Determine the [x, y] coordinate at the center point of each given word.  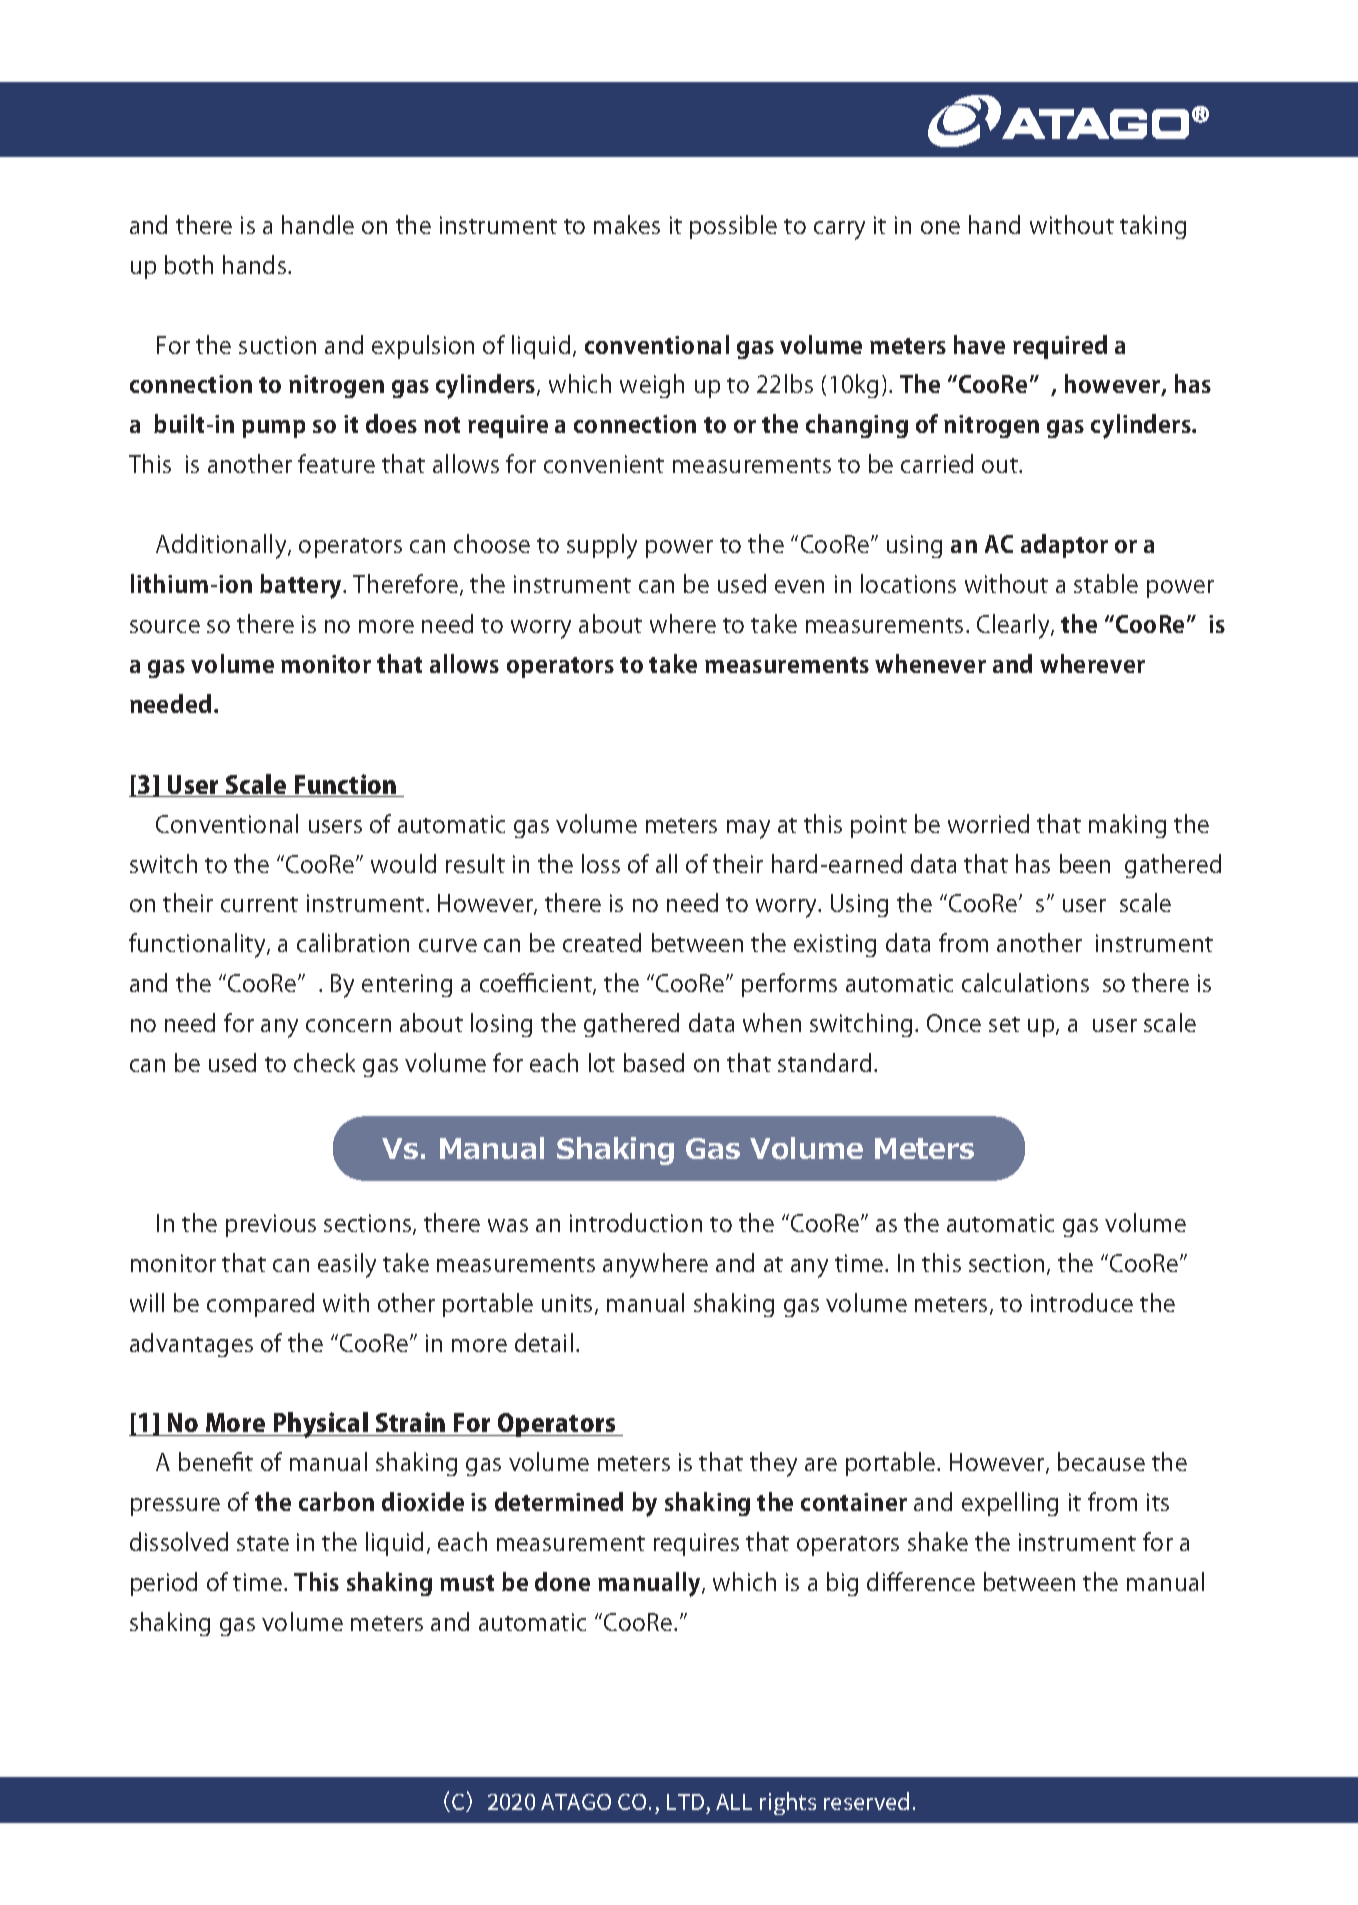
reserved [866, 1801]
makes [627, 224]
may [748, 829]
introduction [636, 1222]
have [979, 344]
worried [988, 823]
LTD [685, 1802]
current [259, 904]
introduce [1082, 1302]
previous [271, 1225]
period [164, 1584]
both [189, 264]
